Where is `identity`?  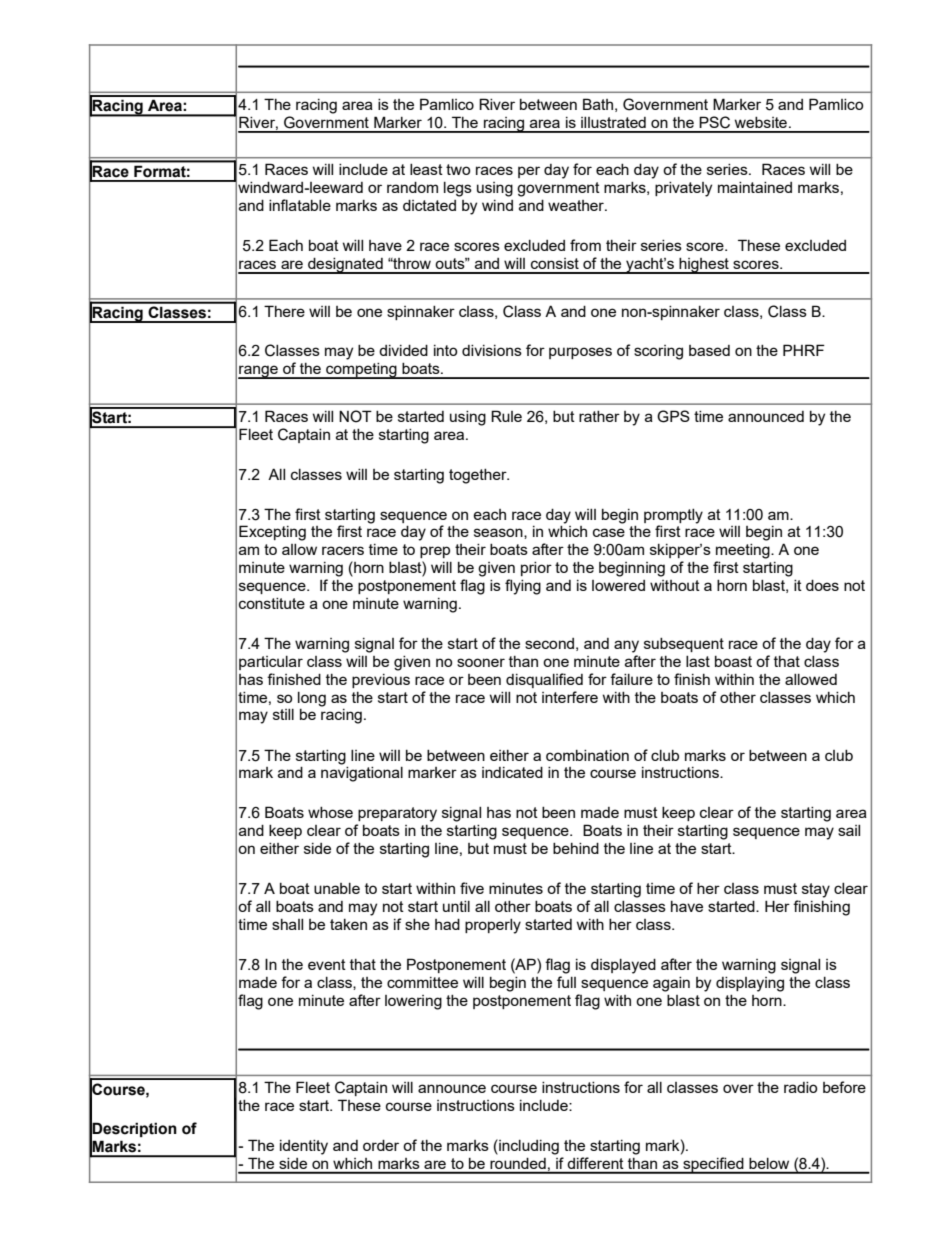 identity is located at coordinates (304, 1147).
